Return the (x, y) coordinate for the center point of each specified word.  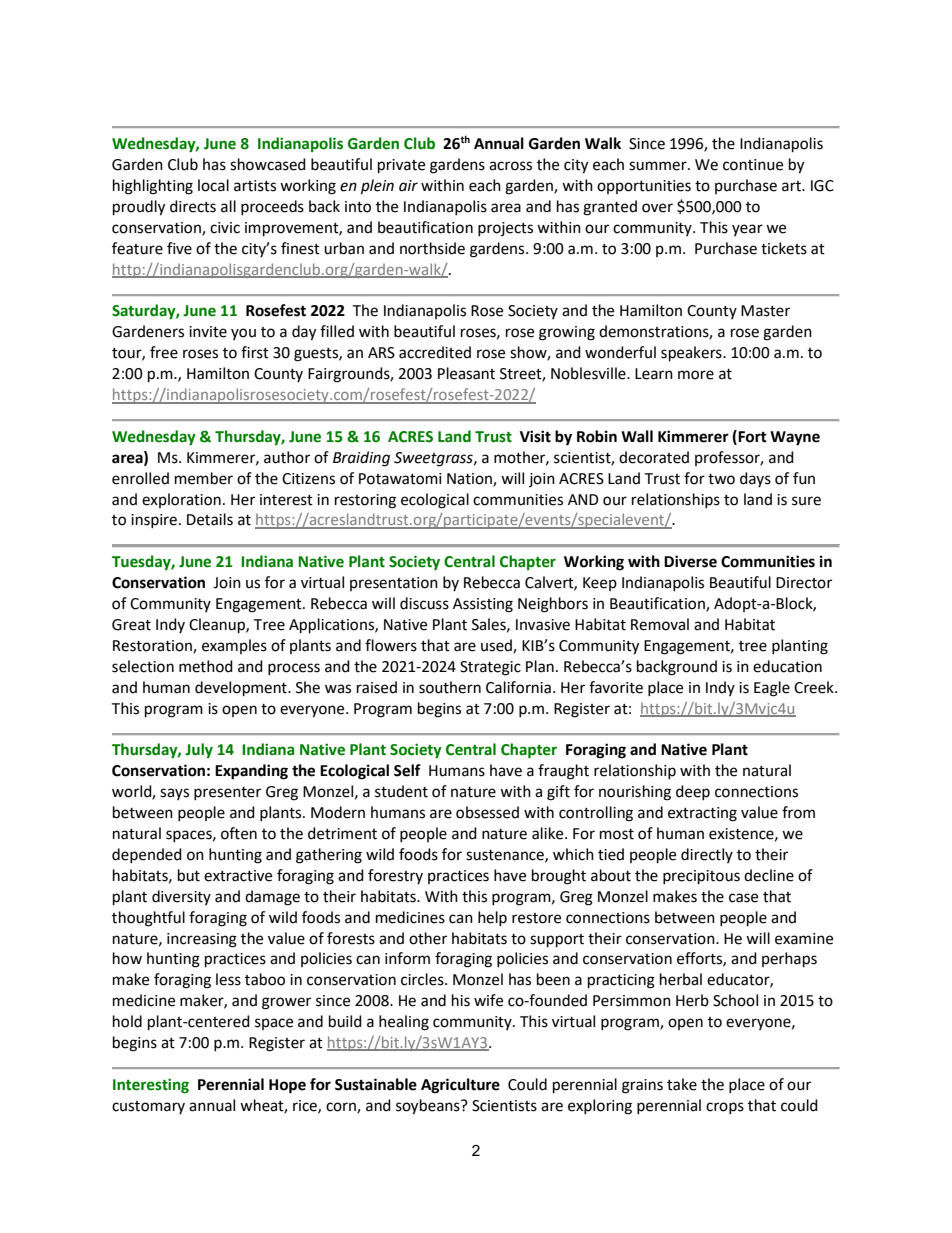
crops (725, 1108)
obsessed (487, 812)
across (510, 166)
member (204, 478)
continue (753, 165)
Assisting (483, 605)
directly (707, 855)
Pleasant (466, 373)
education (787, 666)
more (696, 375)
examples (234, 646)
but (189, 875)
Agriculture (460, 1086)
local (213, 185)
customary (148, 1107)
